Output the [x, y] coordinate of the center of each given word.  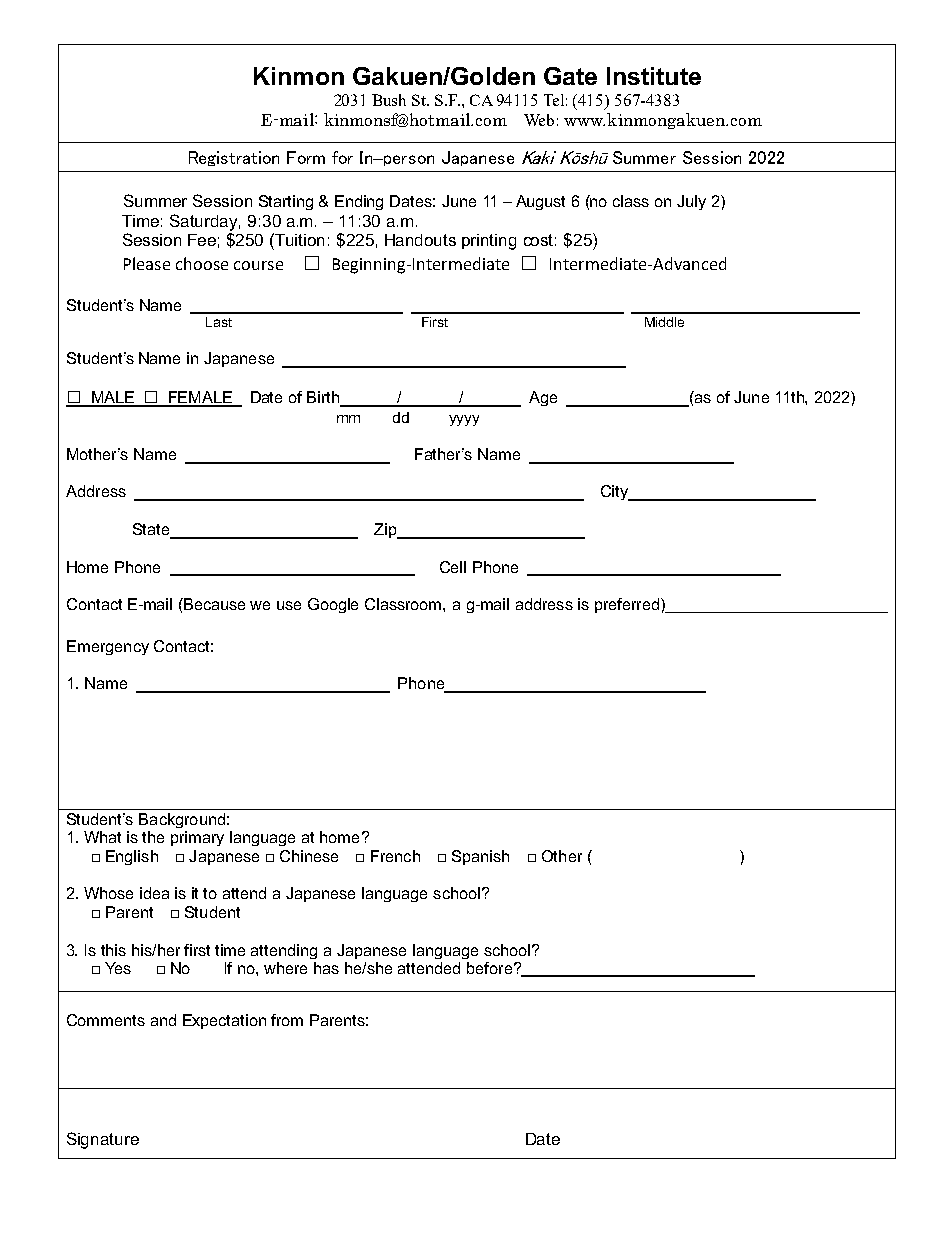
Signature [103, 1140]
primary [197, 838]
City [615, 493]
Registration [234, 158]
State [152, 530]
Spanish [480, 857]
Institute [654, 76]
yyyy [464, 420]
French [395, 856]
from [287, 1020]
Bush [389, 100]
